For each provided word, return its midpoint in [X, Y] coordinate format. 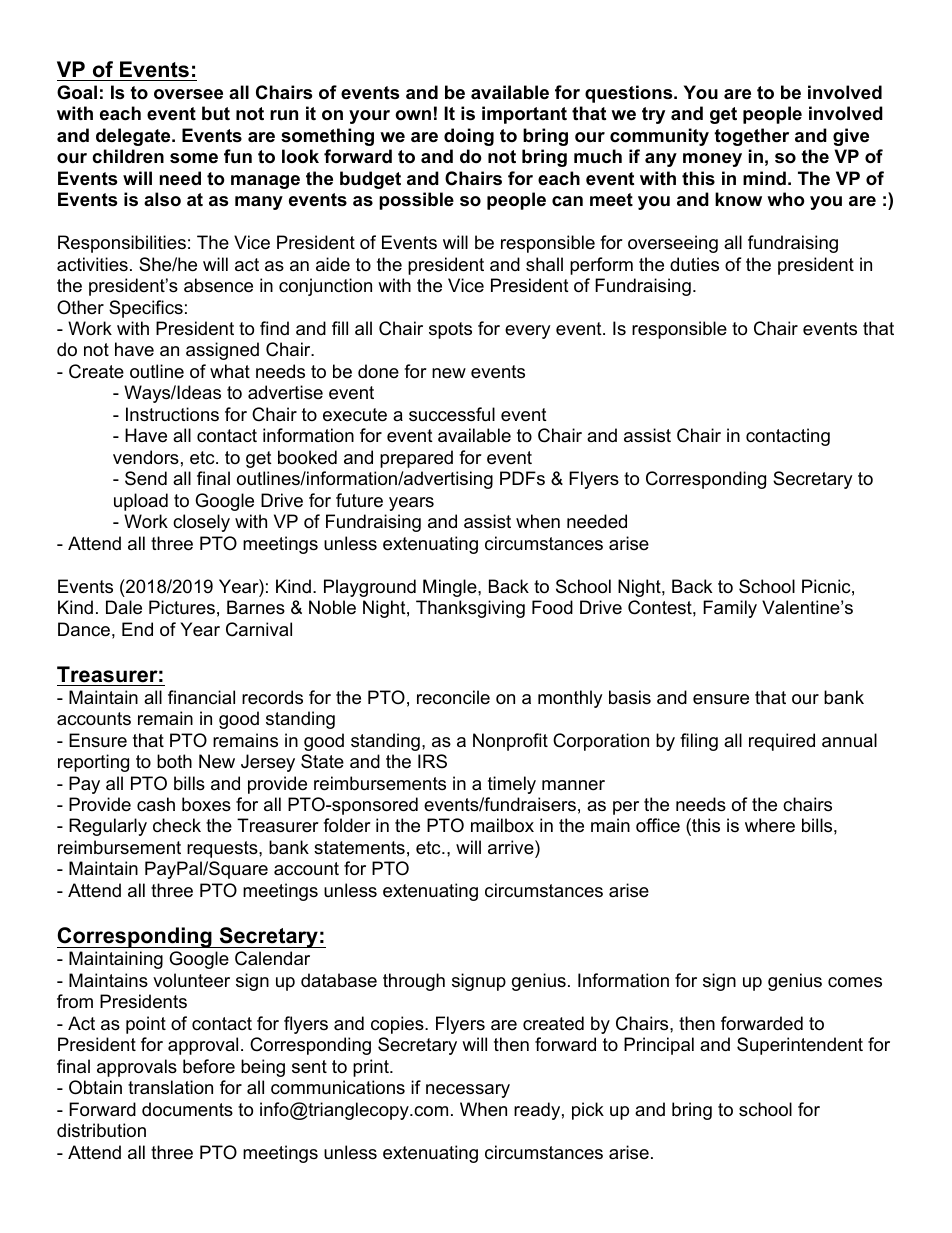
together [751, 137]
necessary [468, 1091]
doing [469, 137]
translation [170, 1087]
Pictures [182, 607]
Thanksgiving [470, 609]
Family [730, 609]
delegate [134, 137]
